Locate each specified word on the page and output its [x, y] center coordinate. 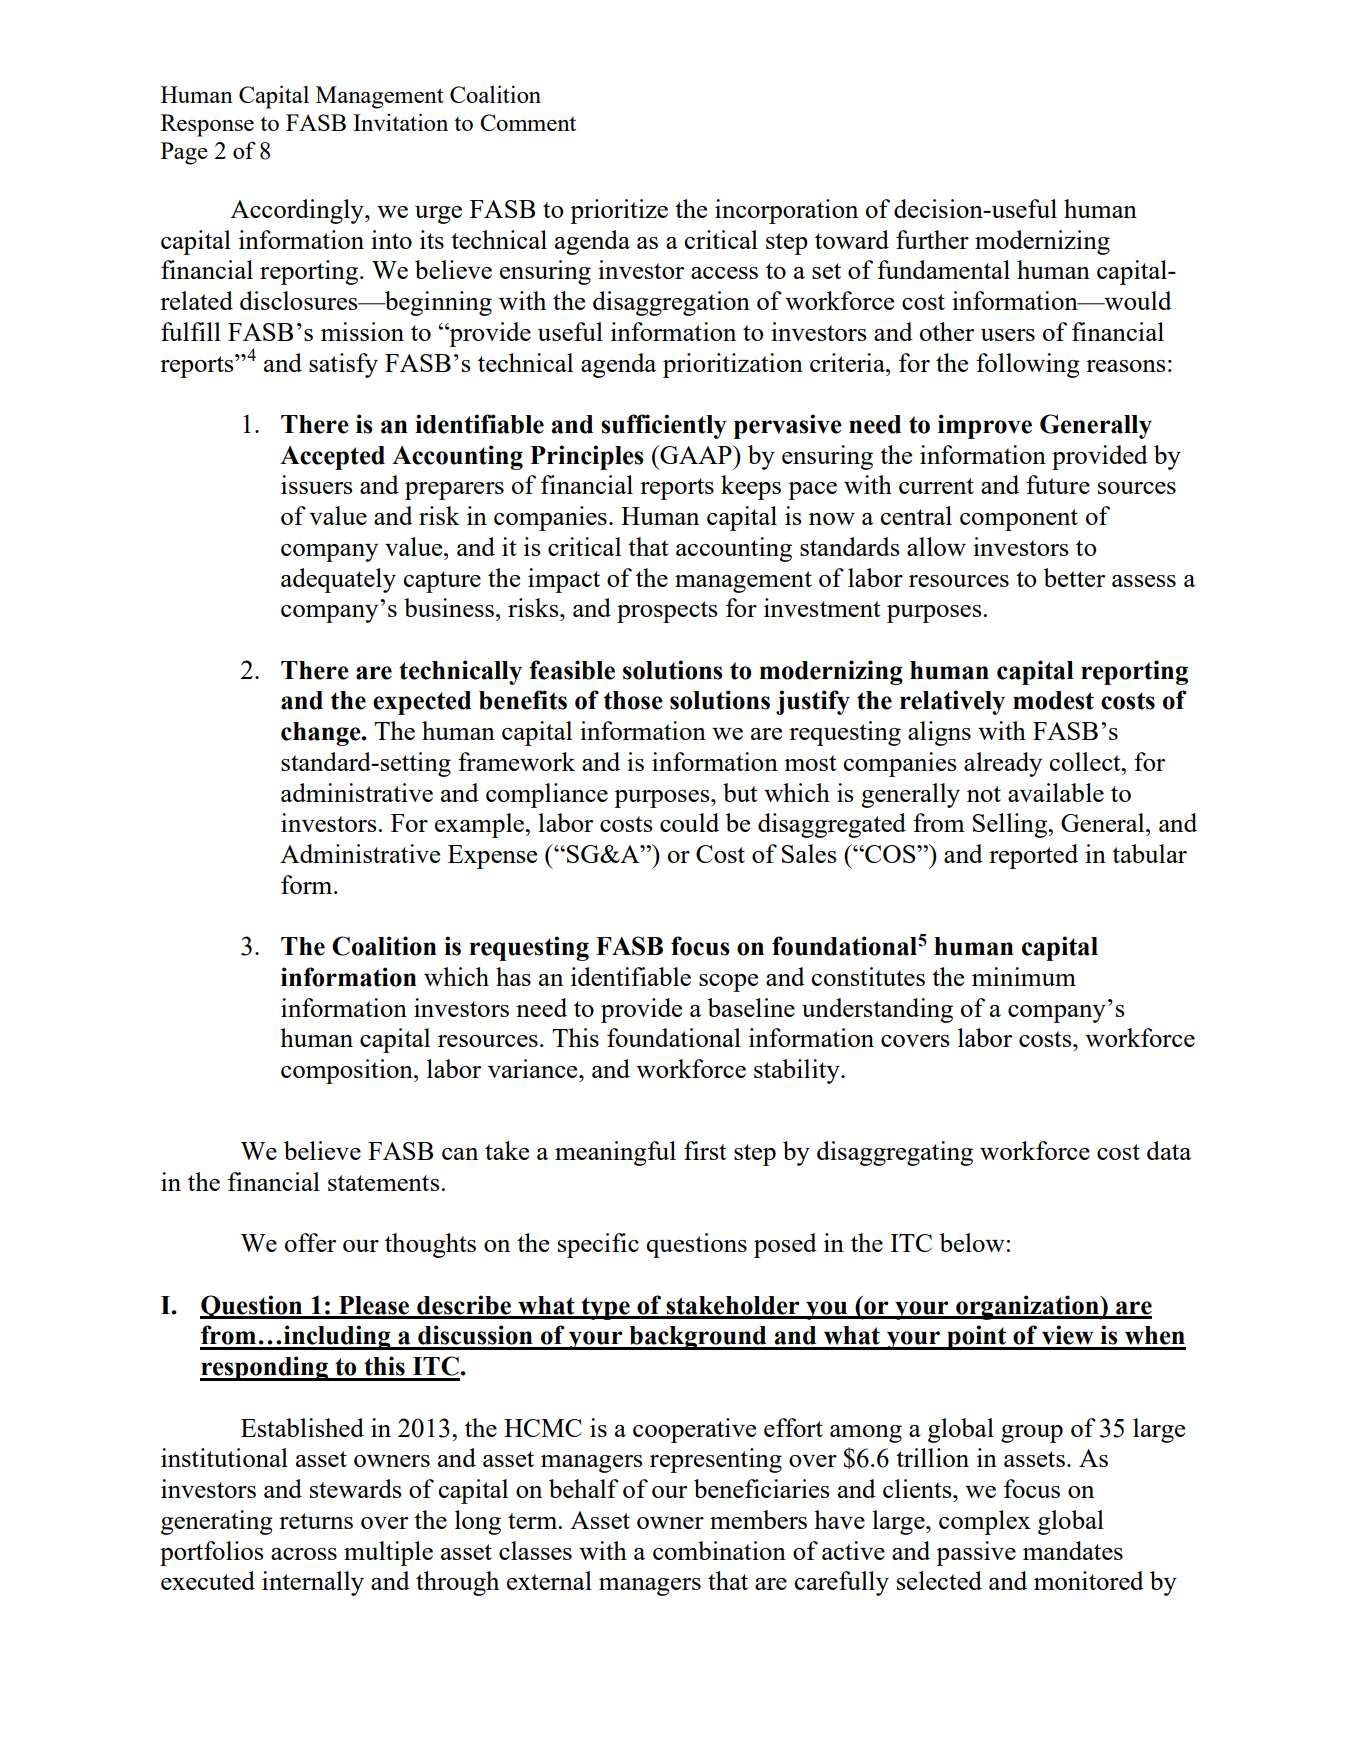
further [932, 239]
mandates [1073, 1550]
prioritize [619, 211]
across [304, 1554]
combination [719, 1550]
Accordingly [298, 211]
